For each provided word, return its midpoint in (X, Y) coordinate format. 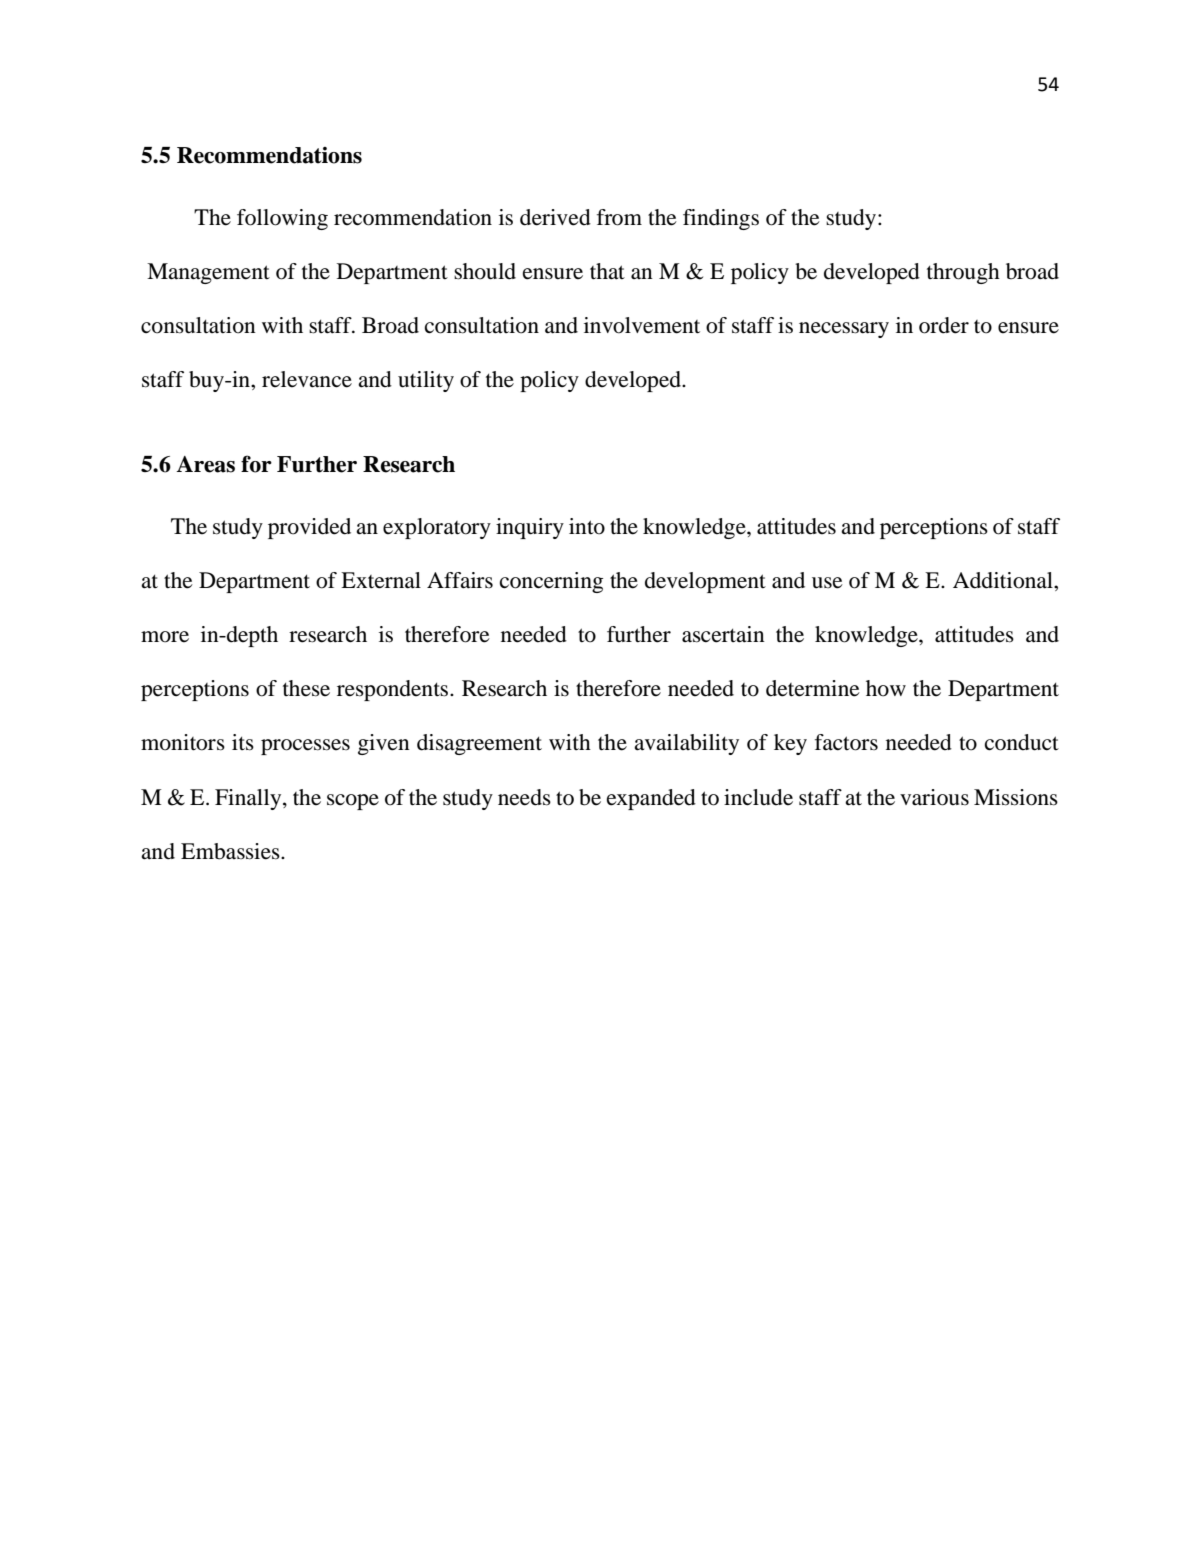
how (886, 688)
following (282, 219)
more (165, 637)
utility (426, 381)
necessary (844, 330)
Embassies (231, 851)
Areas (205, 464)
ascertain (723, 634)
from (619, 217)
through (963, 273)
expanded (651, 799)
